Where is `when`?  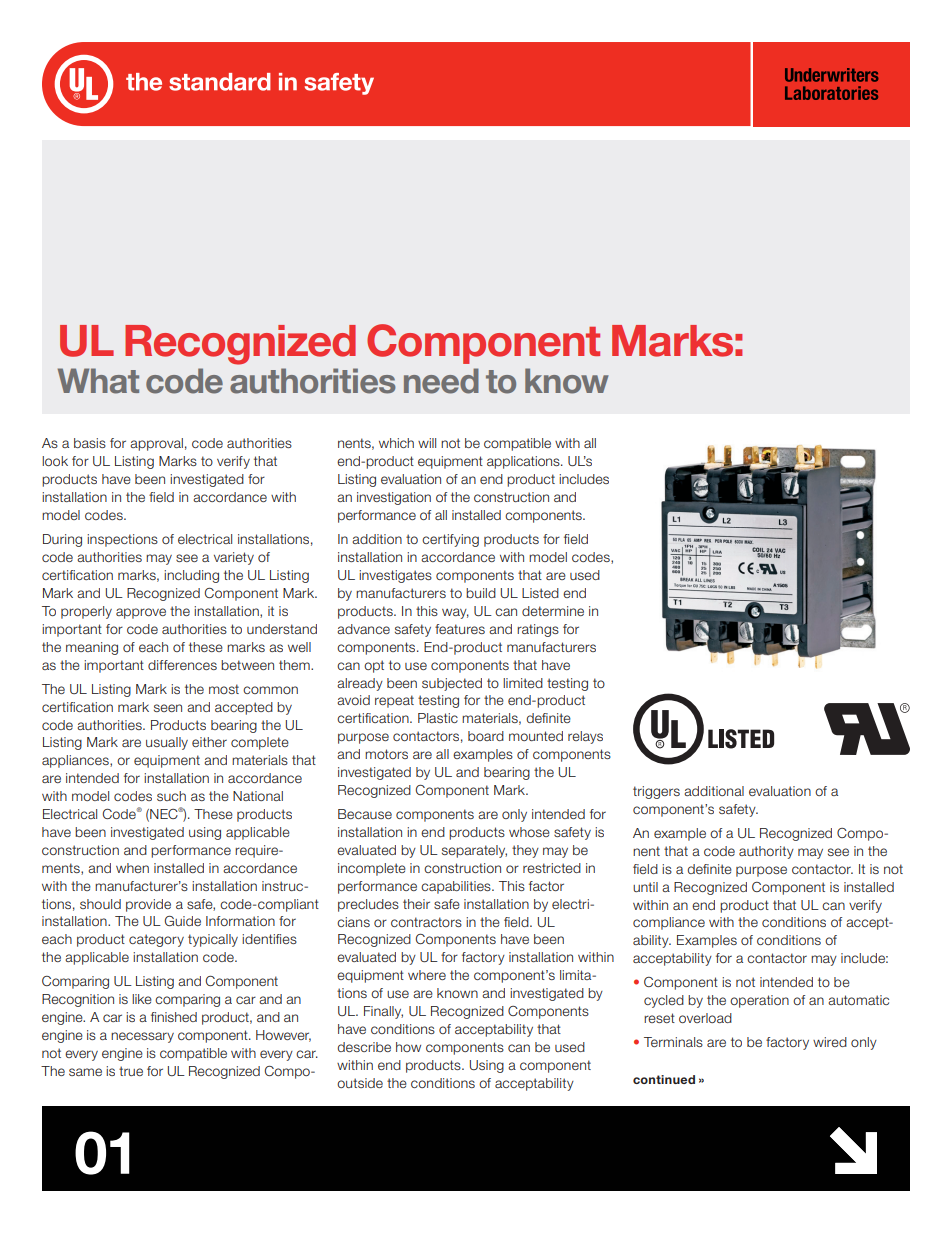 when is located at coordinates (132, 868).
